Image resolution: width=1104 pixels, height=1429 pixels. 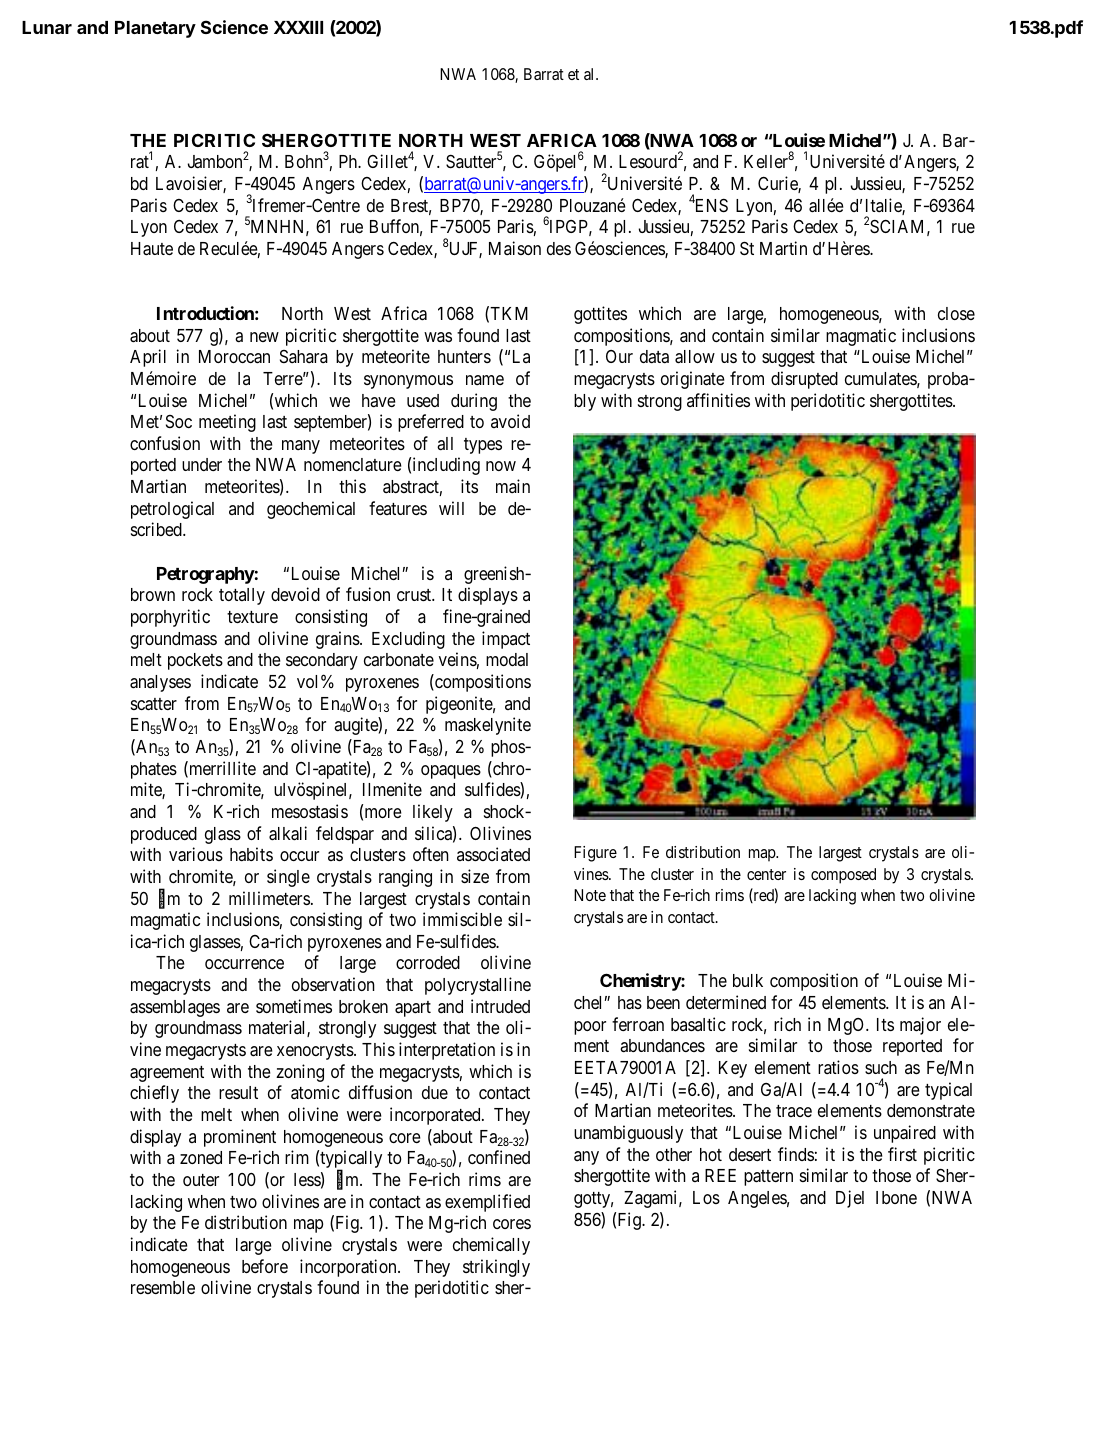 I want to click on ENS, so click(x=711, y=205).
